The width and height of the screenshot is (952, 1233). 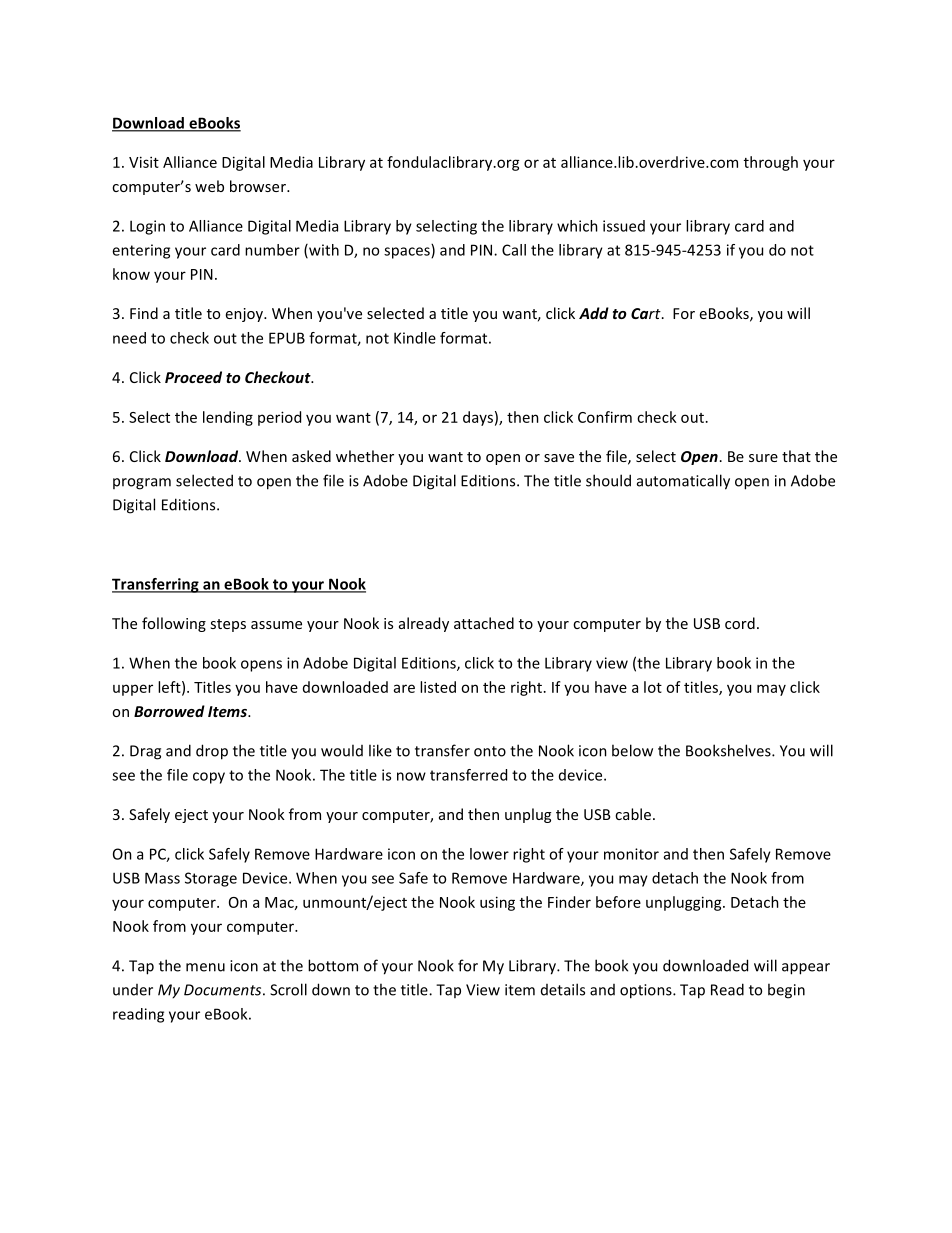 I want to click on steps, so click(x=228, y=625).
